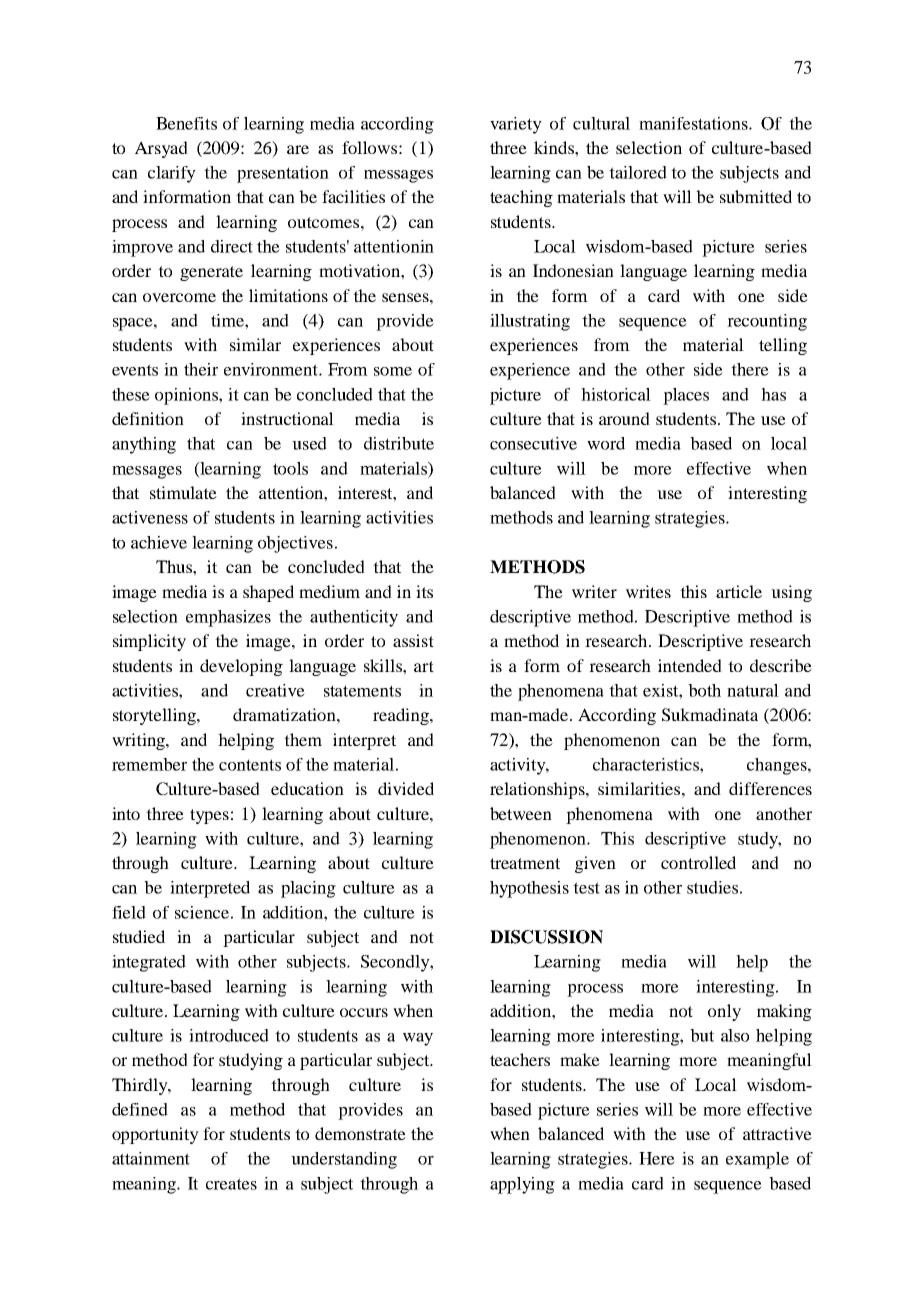 The image size is (924, 1308). What do you see at coordinates (698, 862) in the screenshot?
I see `controlled` at bounding box center [698, 862].
